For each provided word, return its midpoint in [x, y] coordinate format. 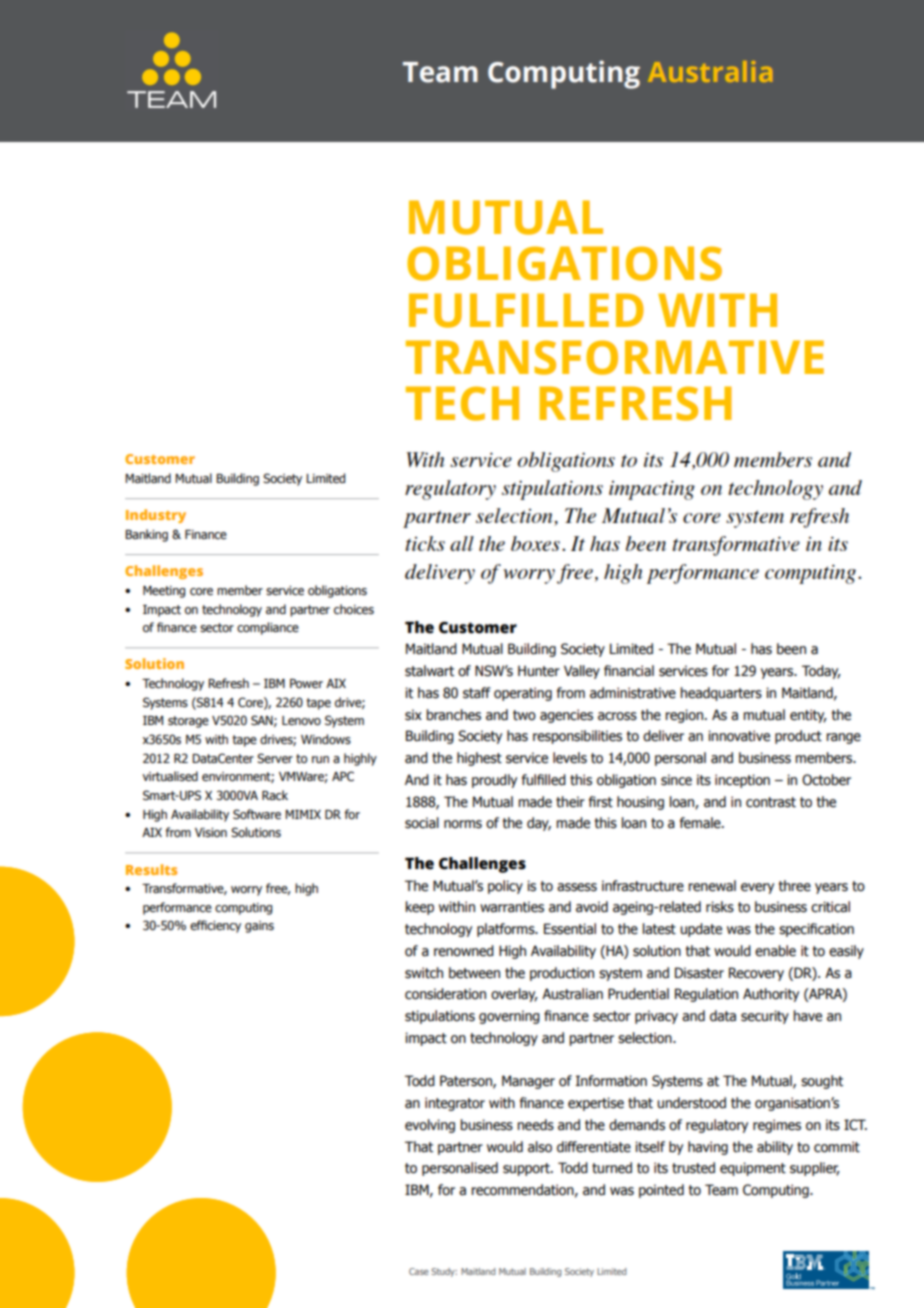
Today [821, 672]
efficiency [215, 926]
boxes [535, 543]
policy [505, 887]
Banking [146, 535]
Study [444, 1272]
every [757, 888]
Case [419, 1271]
